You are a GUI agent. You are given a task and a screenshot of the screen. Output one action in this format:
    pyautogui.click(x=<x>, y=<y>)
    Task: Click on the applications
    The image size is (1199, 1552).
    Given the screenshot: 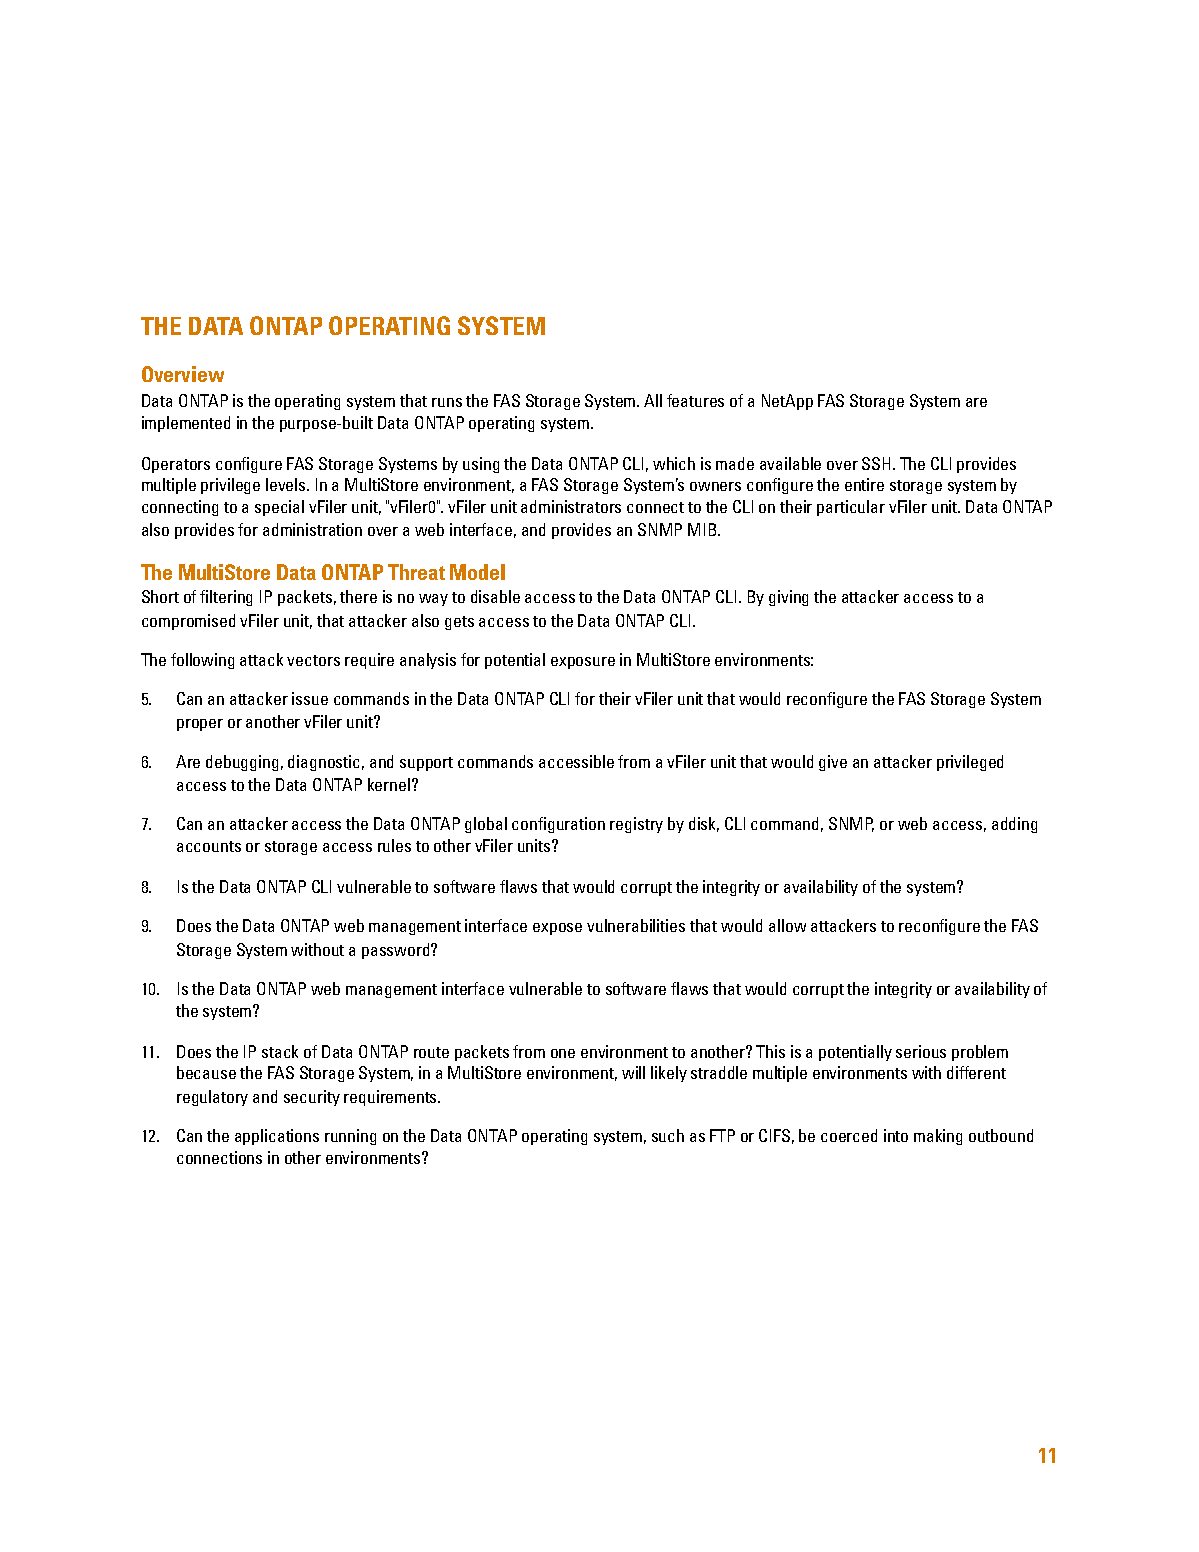 What is the action you would take?
    pyautogui.click(x=277, y=1137)
